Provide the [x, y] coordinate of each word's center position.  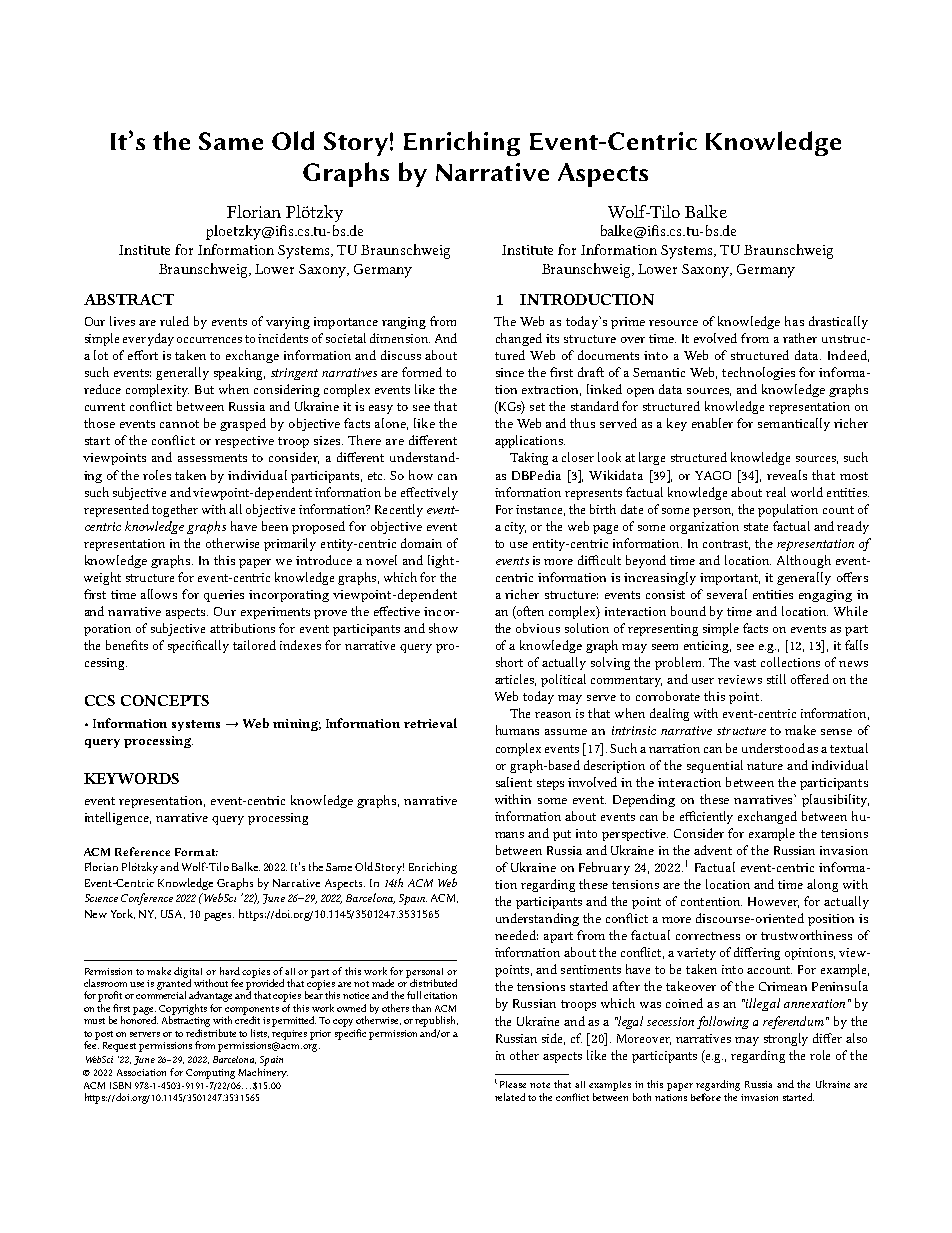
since [510, 372]
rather [800, 338]
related [510, 1097]
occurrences [209, 340]
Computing [210, 1074]
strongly [786, 1039]
